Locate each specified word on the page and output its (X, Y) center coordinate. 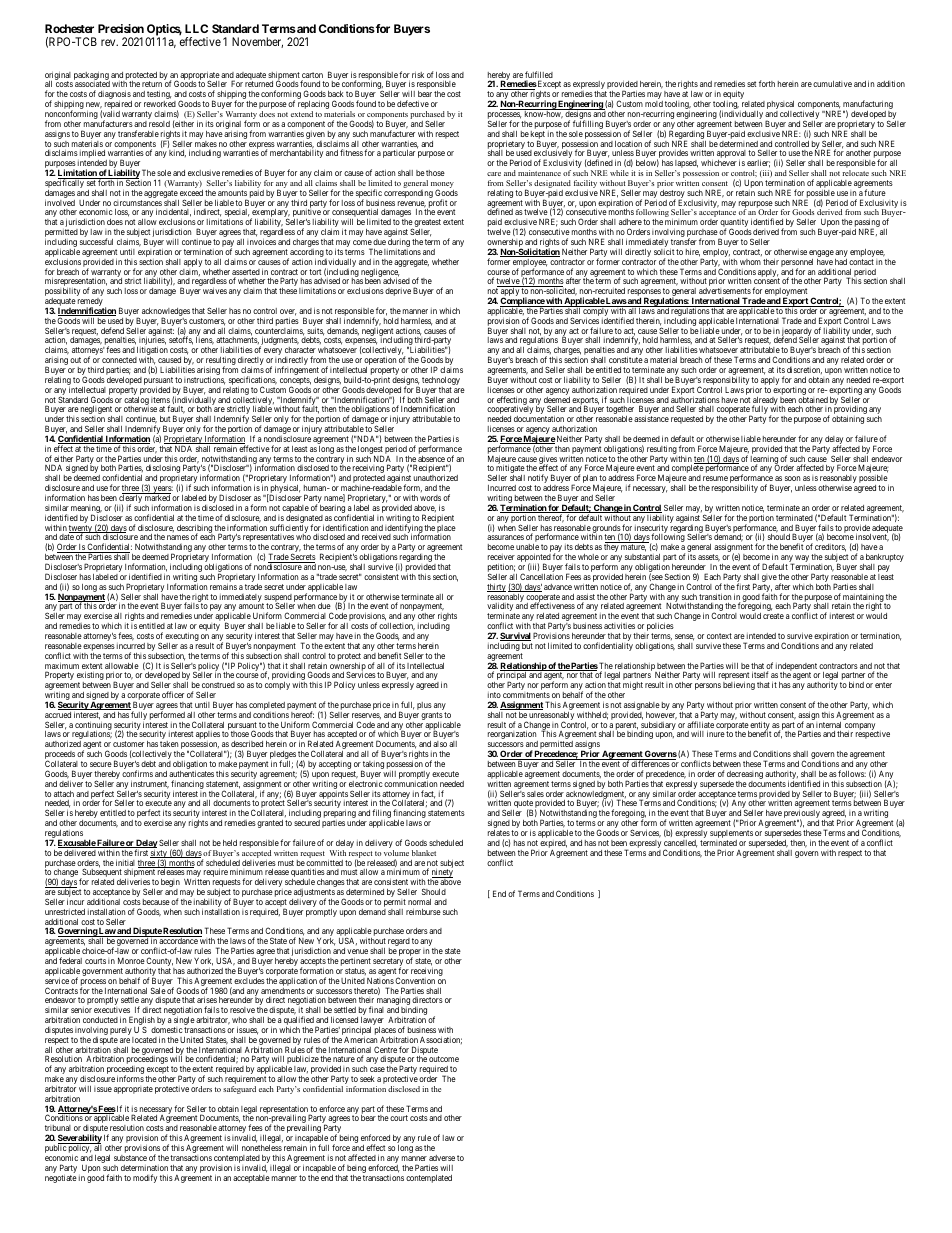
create (773, 616)
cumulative (832, 84)
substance (130, 1158)
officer (173, 694)
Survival (515, 636)
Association (441, 1040)
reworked (160, 104)
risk (418, 75)
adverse (442, 1158)
